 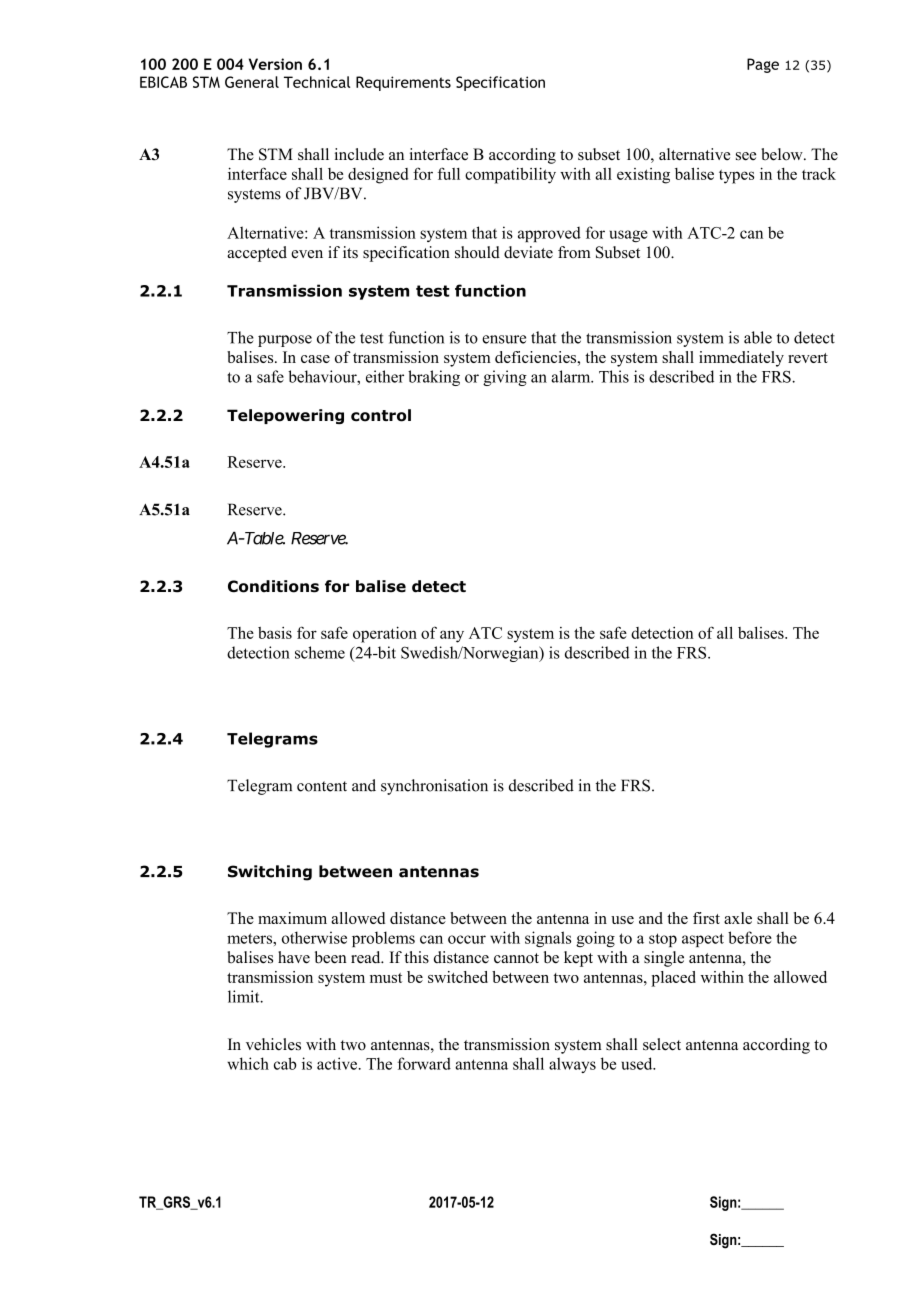 What do you see at coordinates (763, 65) in the screenshot?
I see `Page` at bounding box center [763, 65].
